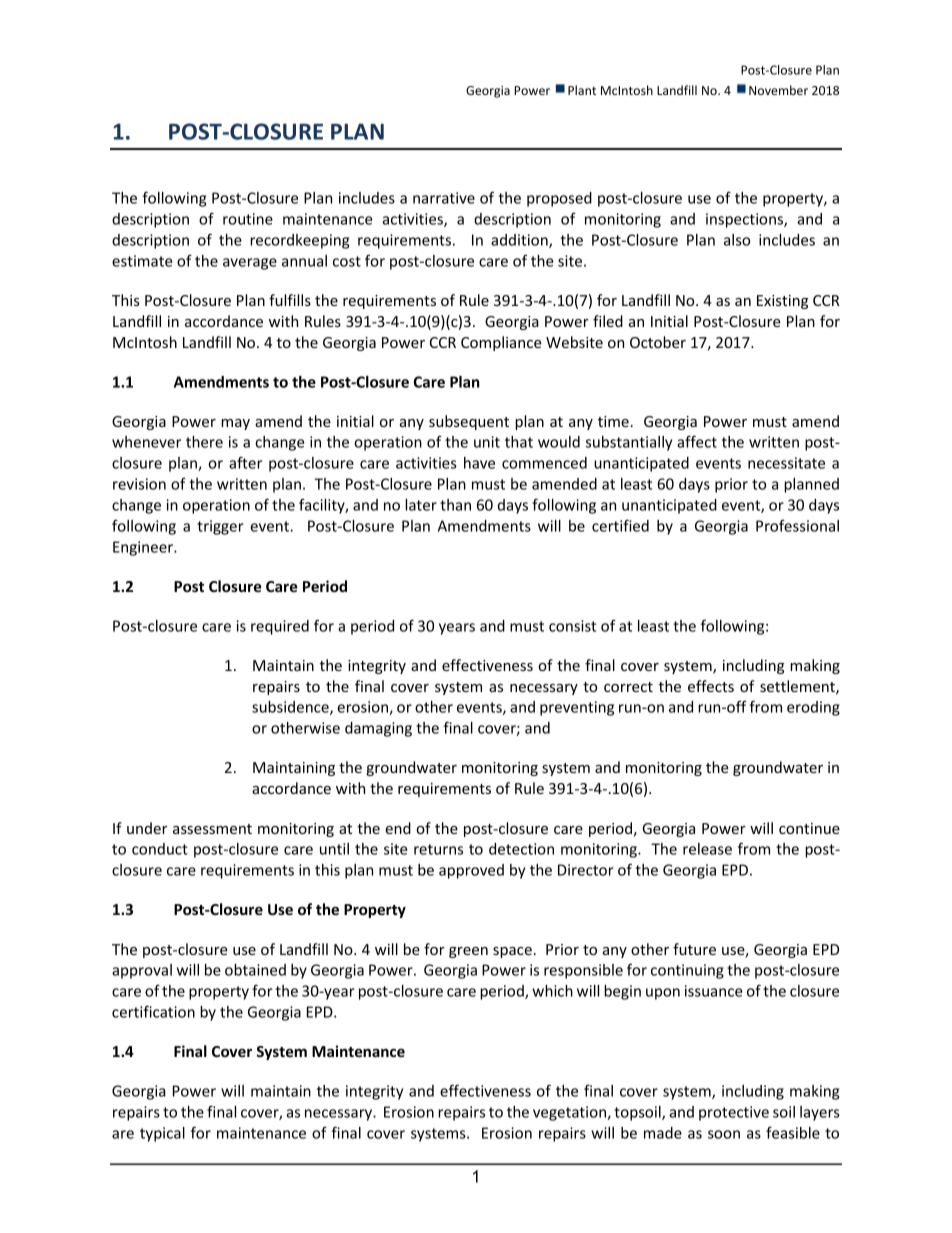 This image has height=1233, width=952. Describe the element at coordinates (280, 627) in the image. I see `required` at that location.
